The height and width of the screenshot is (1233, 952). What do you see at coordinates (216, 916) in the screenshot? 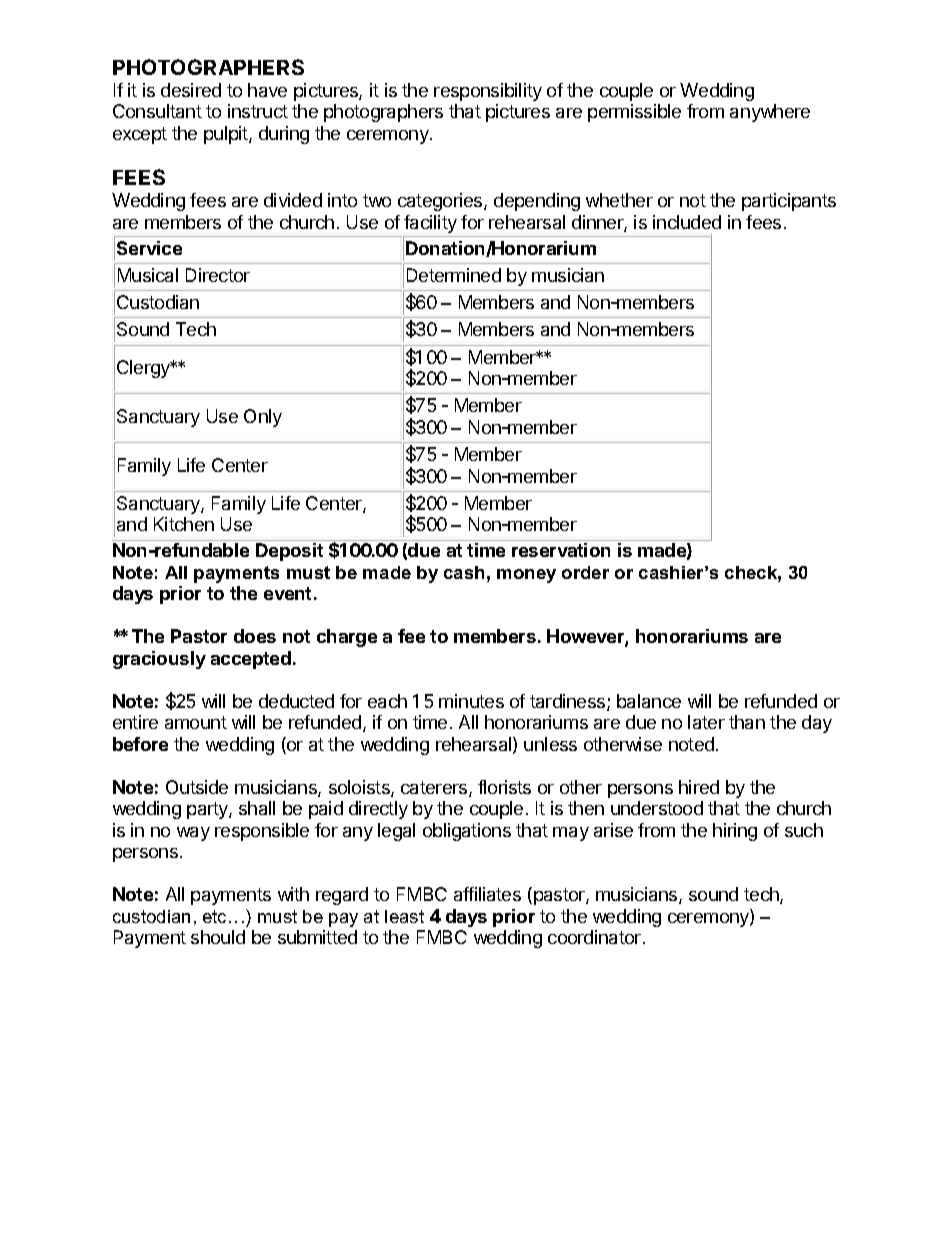
I see `etc` at bounding box center [216, 916].
